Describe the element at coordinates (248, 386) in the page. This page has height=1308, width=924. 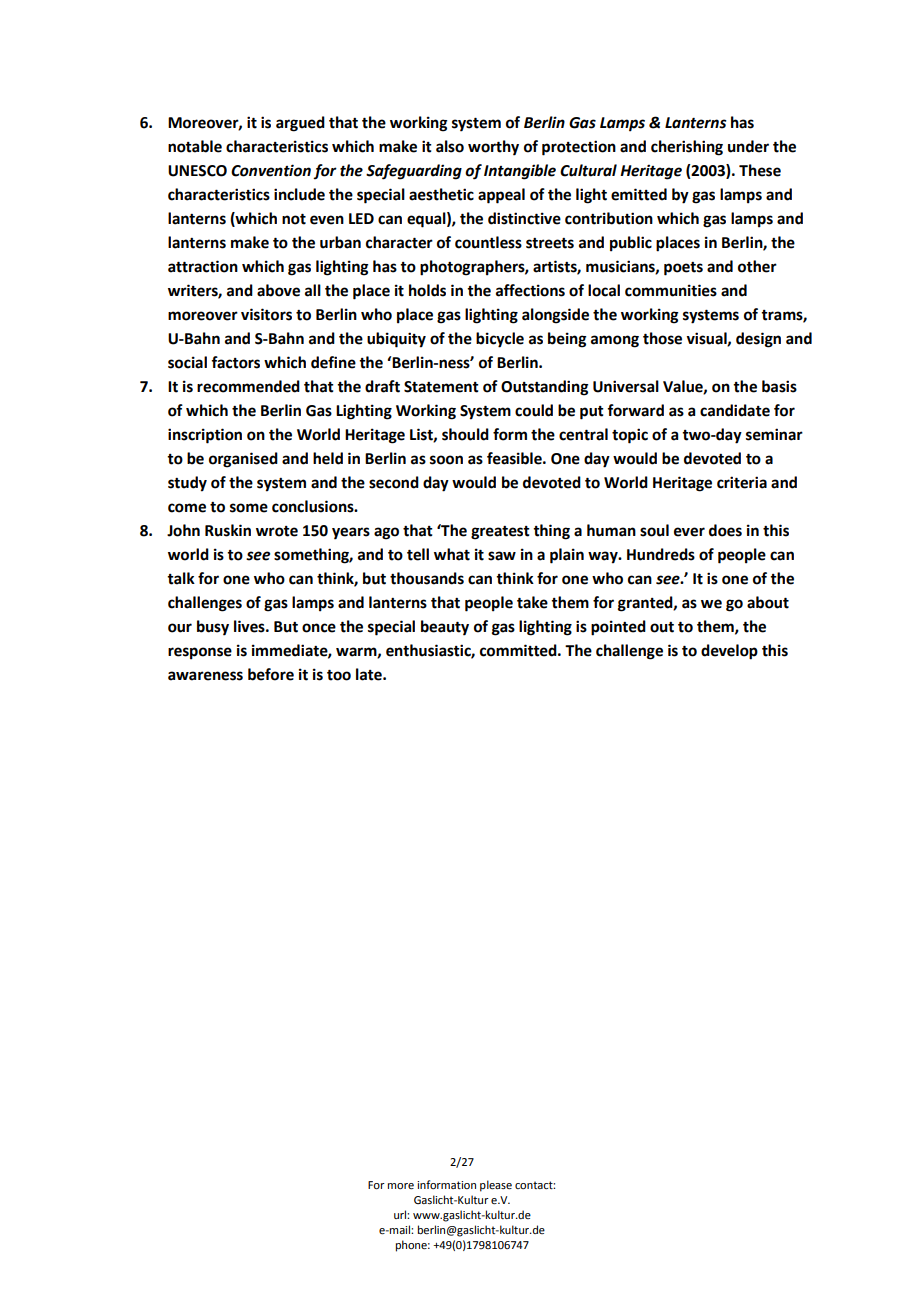
I see `recommended` at that location.
